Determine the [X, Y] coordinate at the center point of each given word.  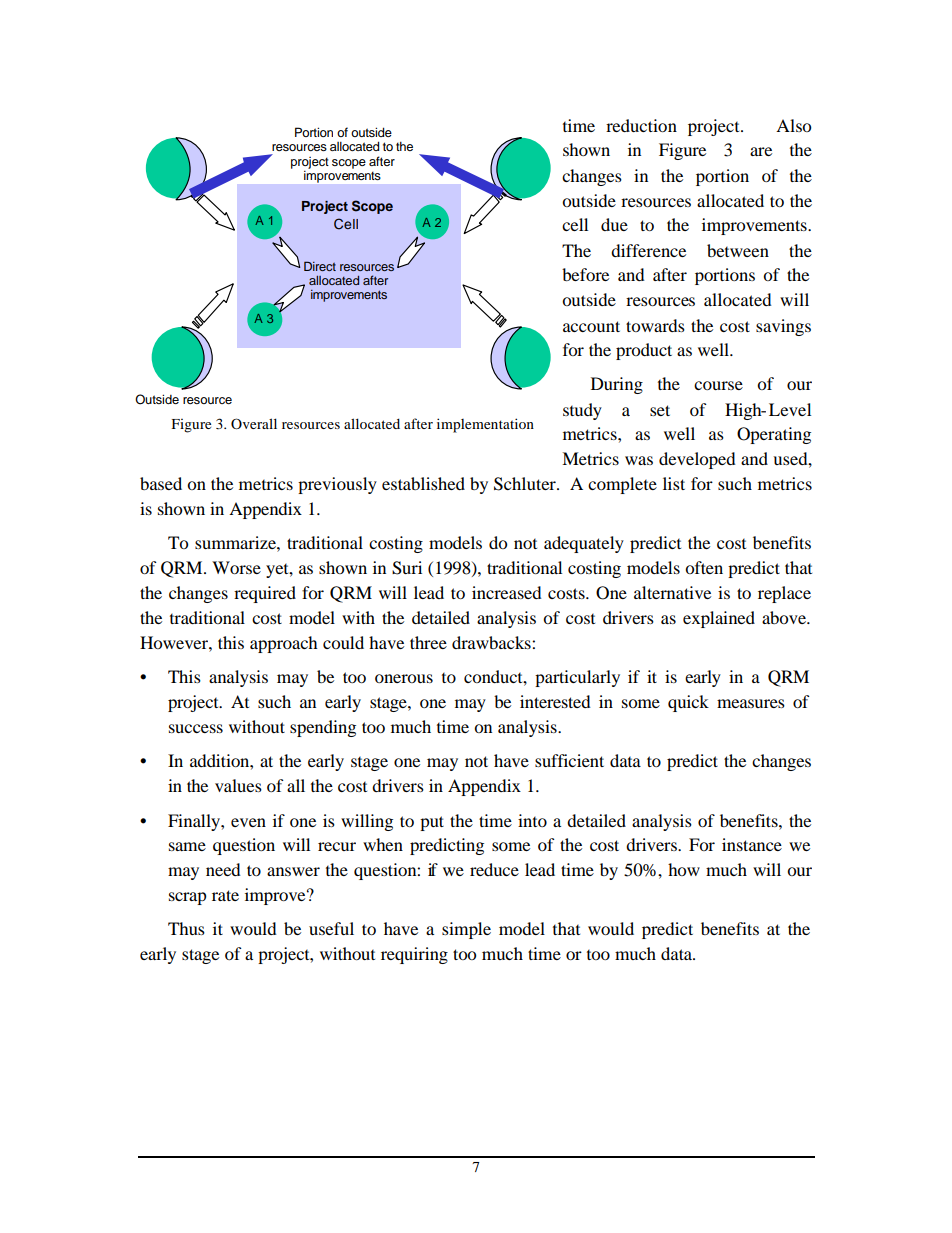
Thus [186, 928]
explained [719, 619]
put [432, 823]
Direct [320, 266]
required [265, 594]
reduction [641, 125]
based [161, 483]
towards [655, 325]
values [238, 785]
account [591, 326]
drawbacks [492, 642]
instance [752, 844]
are [761, 151]
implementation [485, 425]
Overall [254, 423]
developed [697, 460]
